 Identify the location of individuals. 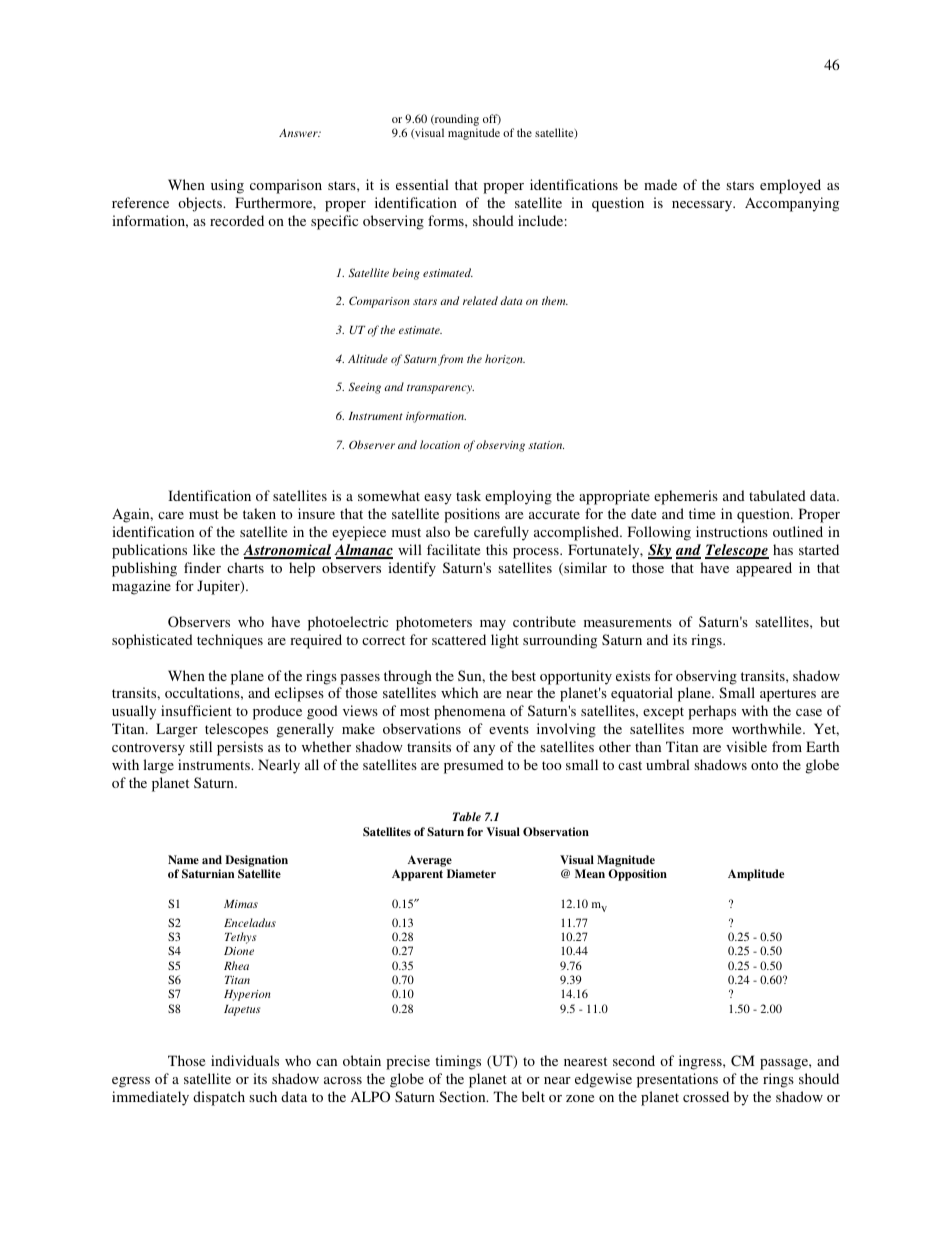
(245, 1060).
